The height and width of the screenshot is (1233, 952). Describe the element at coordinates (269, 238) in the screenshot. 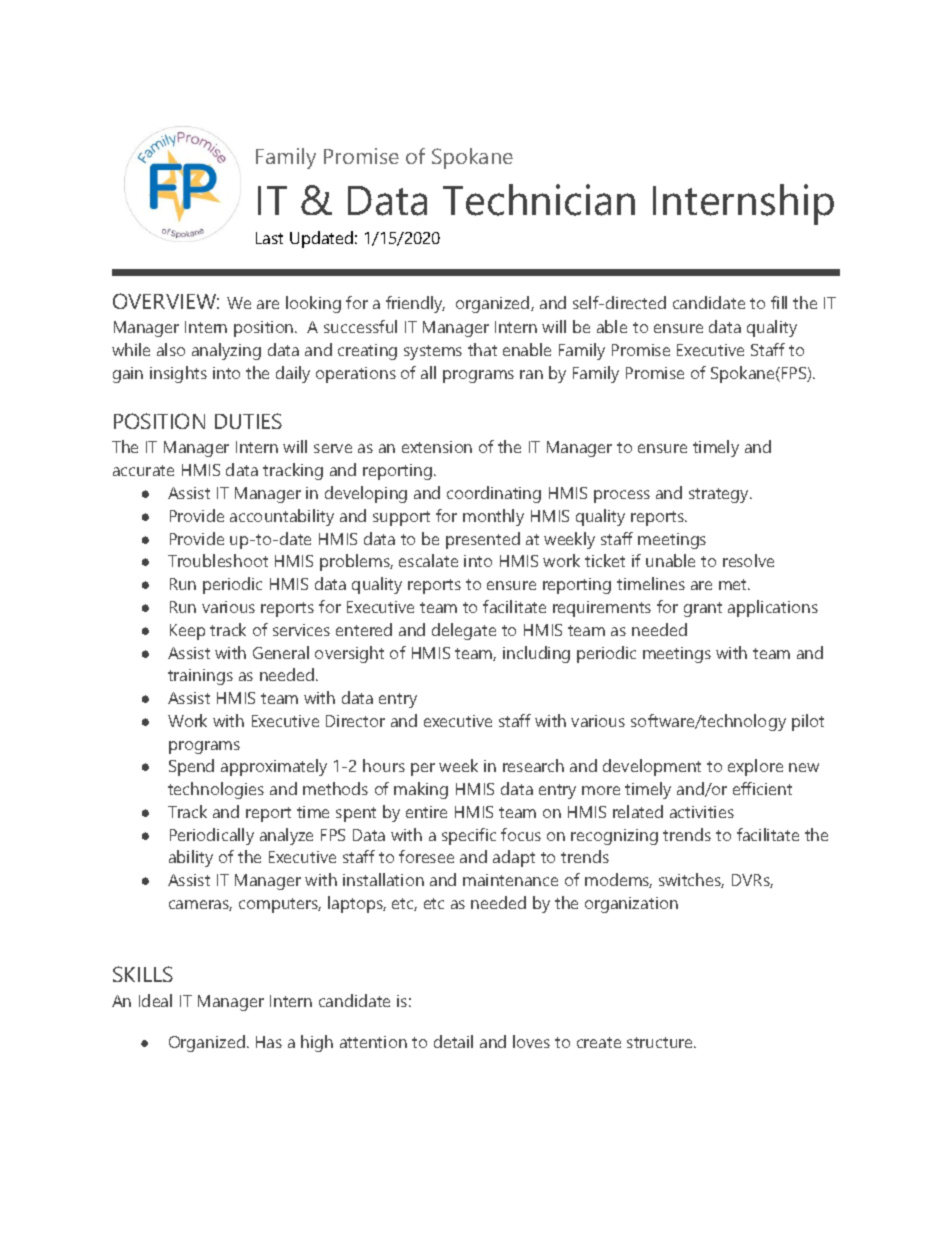

I see `Last` at that location.
